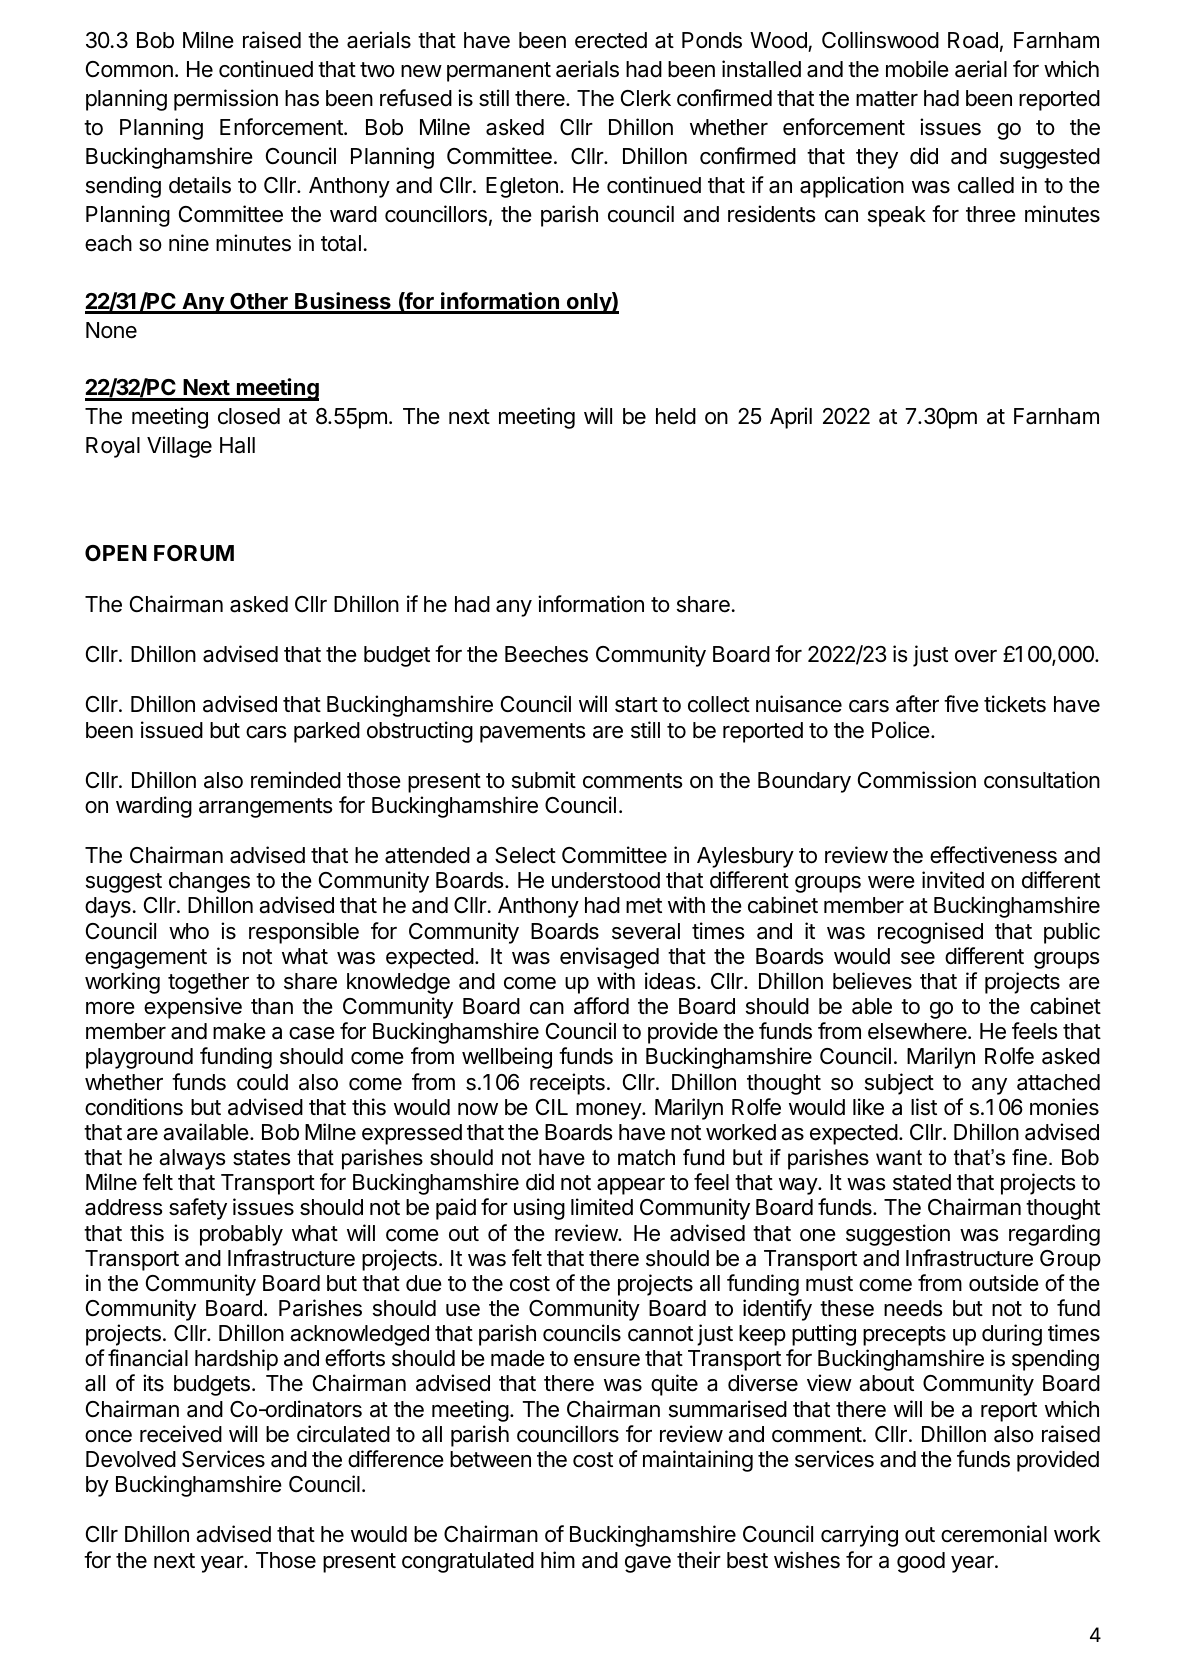 Image resolution: width=1184 pixels, height=1674 pixels. Describe the element at coordinates (544, 780) in the screenshot. I see `submit` at that location.
